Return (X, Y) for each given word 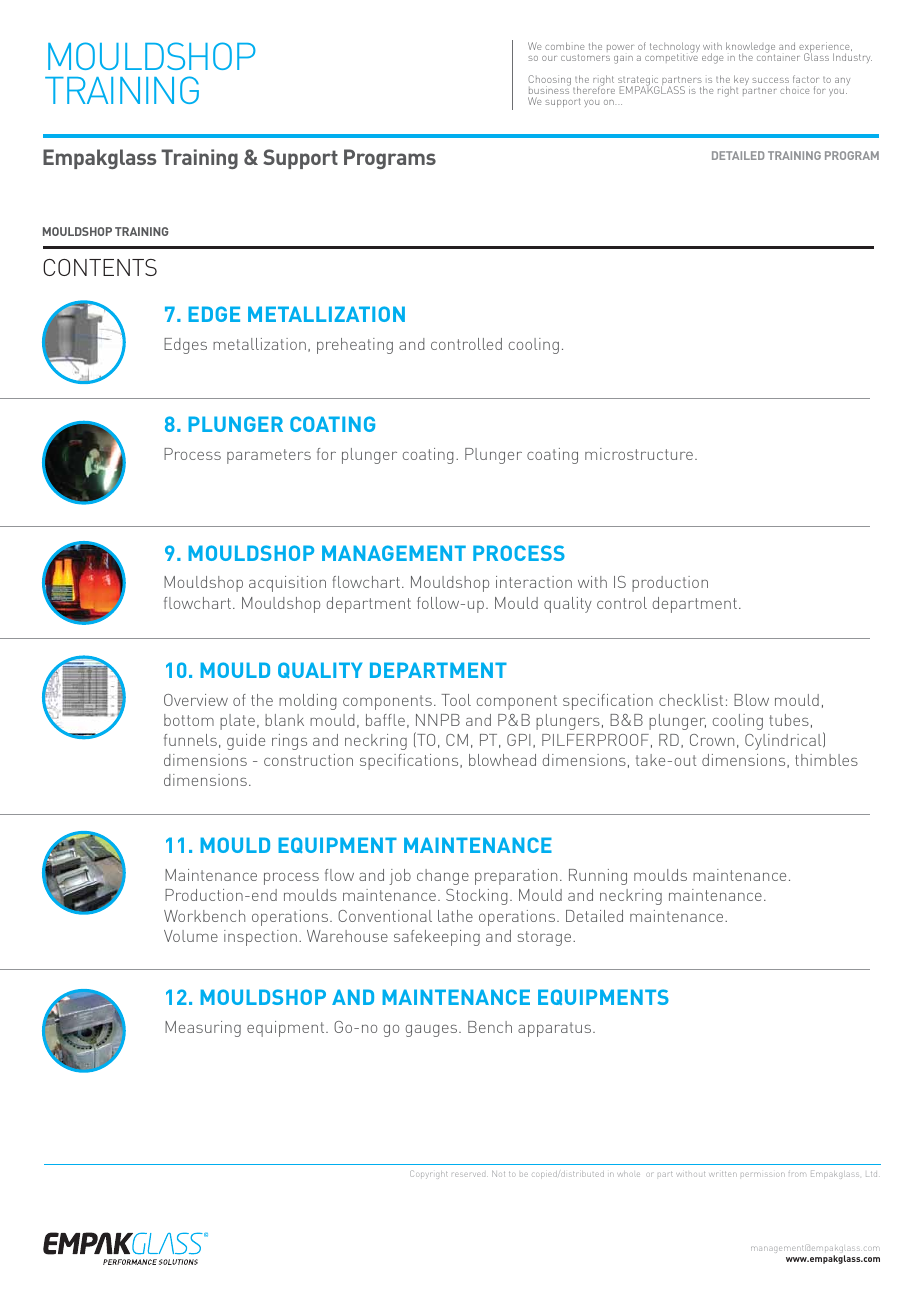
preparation (516, 877)
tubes (789, 720)
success (770, 80)
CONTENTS (100, 267)
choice (794, 90)
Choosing (549, 82)
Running (598, 877)
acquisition (287, 584)
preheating (355, 346)
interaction (534, 582)
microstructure (639, 454)
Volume (191, 936)
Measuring (203, 1029)
